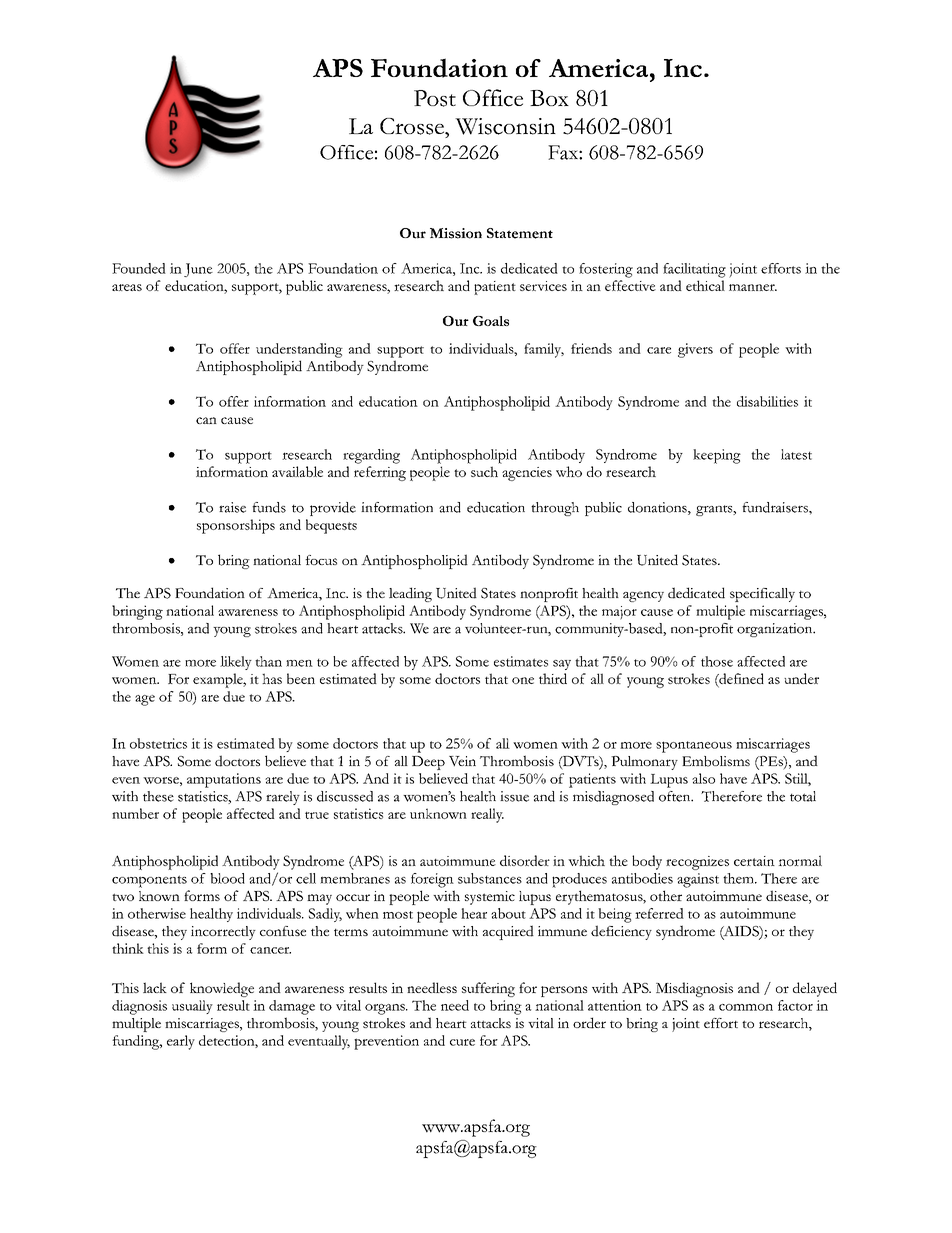 The height and width of the screenshot is (1233, 952). What do you see at coordinates (491, 321) in the screenshot?
I see `Goals` at bounding box center [491, 321].
